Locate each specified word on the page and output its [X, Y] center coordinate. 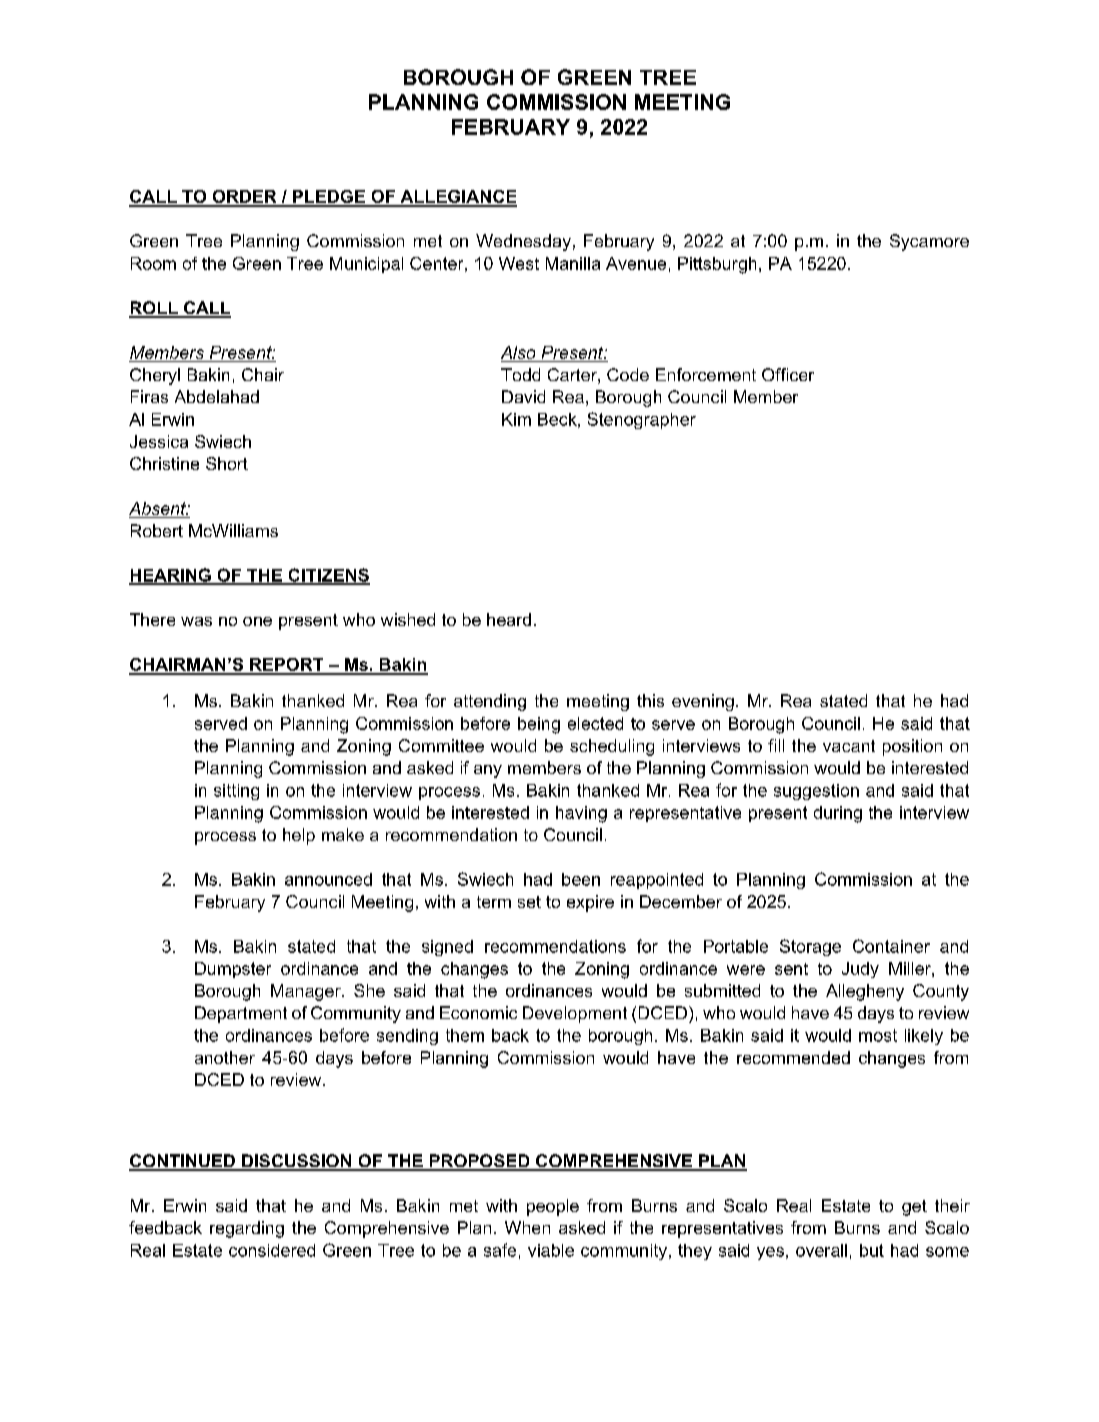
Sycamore [929, 242]
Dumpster [233, 970]
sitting [236, 792]
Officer [788, 374]
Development [575, 1014]
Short [227, 463]
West [519, 263]
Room [153, 263]
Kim [516, 419]
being [539, 725]
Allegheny [865, 992]
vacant [849, 746]
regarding [247, 1229]
